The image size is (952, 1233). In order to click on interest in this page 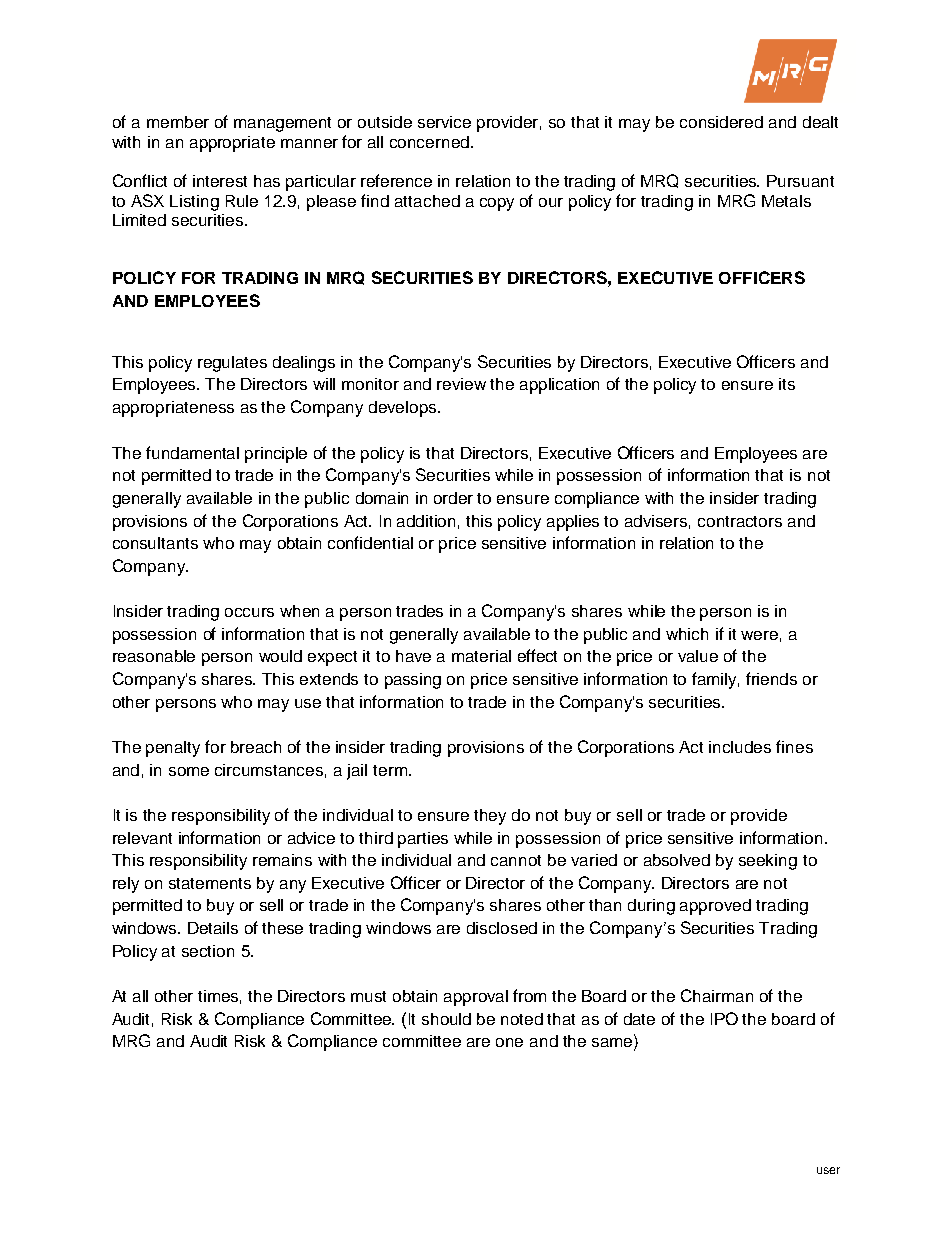, I will do `click(220, 181)`.
